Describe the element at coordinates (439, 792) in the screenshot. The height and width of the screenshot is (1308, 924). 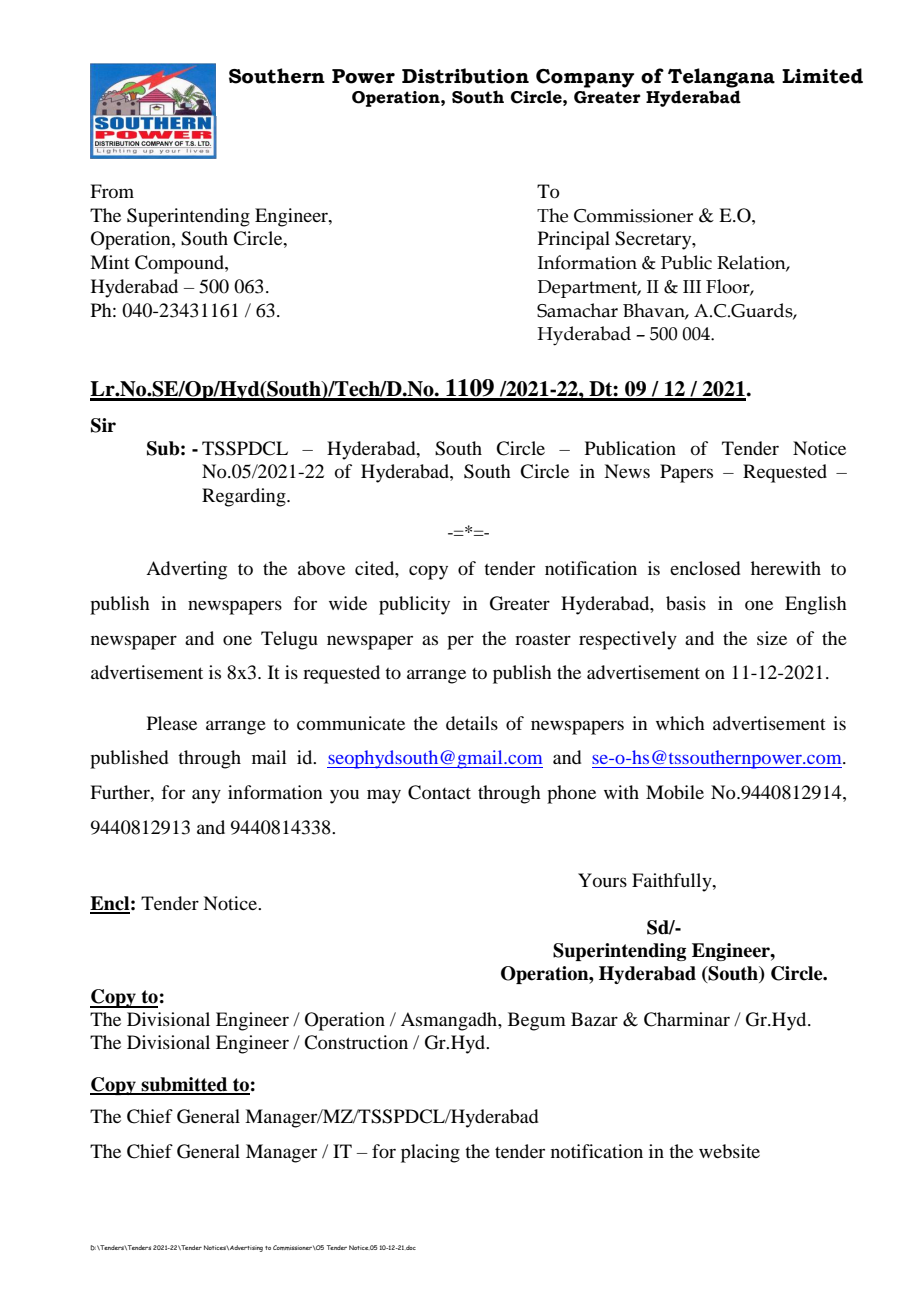
I see `Contact` at that location.
